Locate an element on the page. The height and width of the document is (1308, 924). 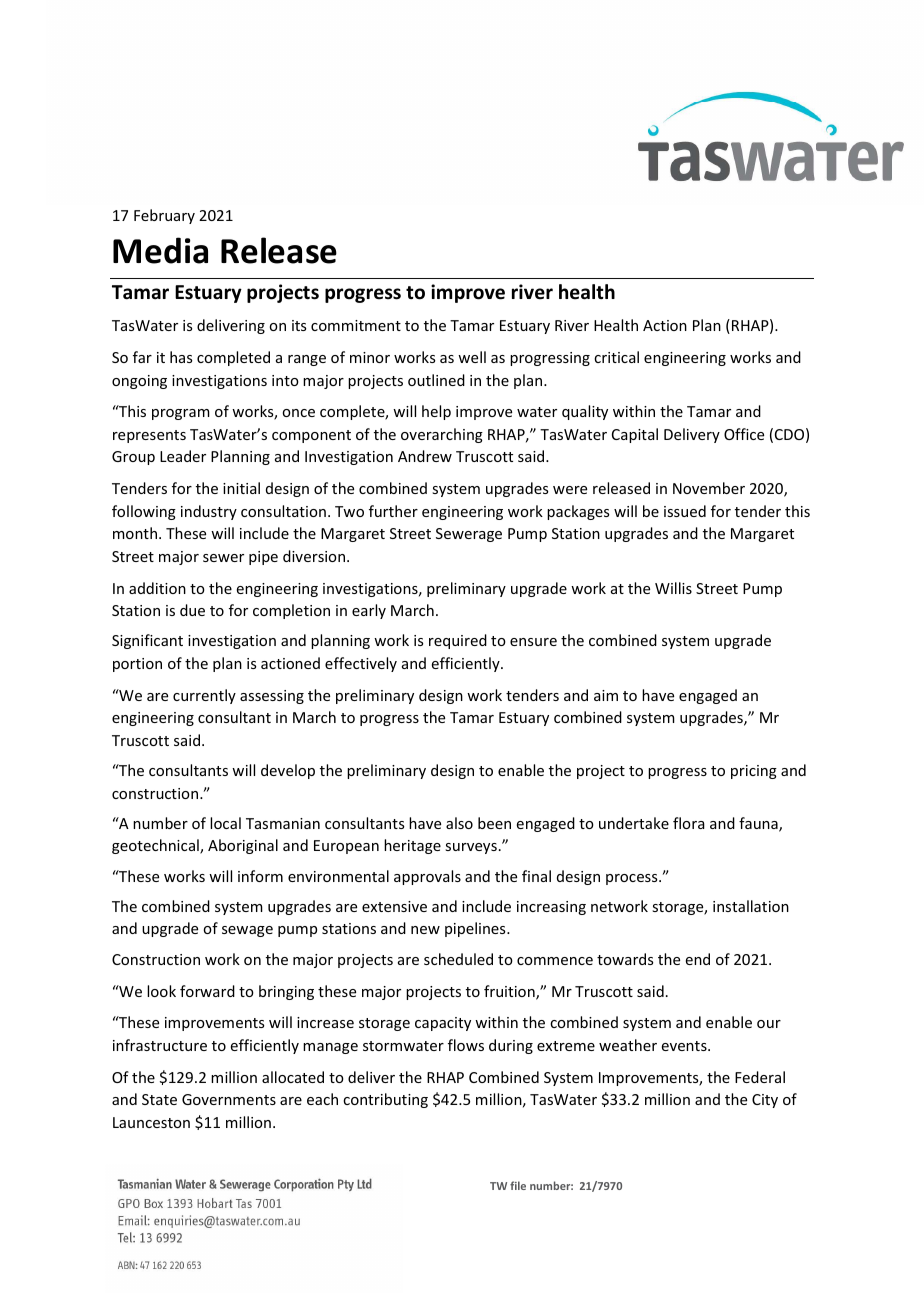
critical is located at coordinates (616, 357).
